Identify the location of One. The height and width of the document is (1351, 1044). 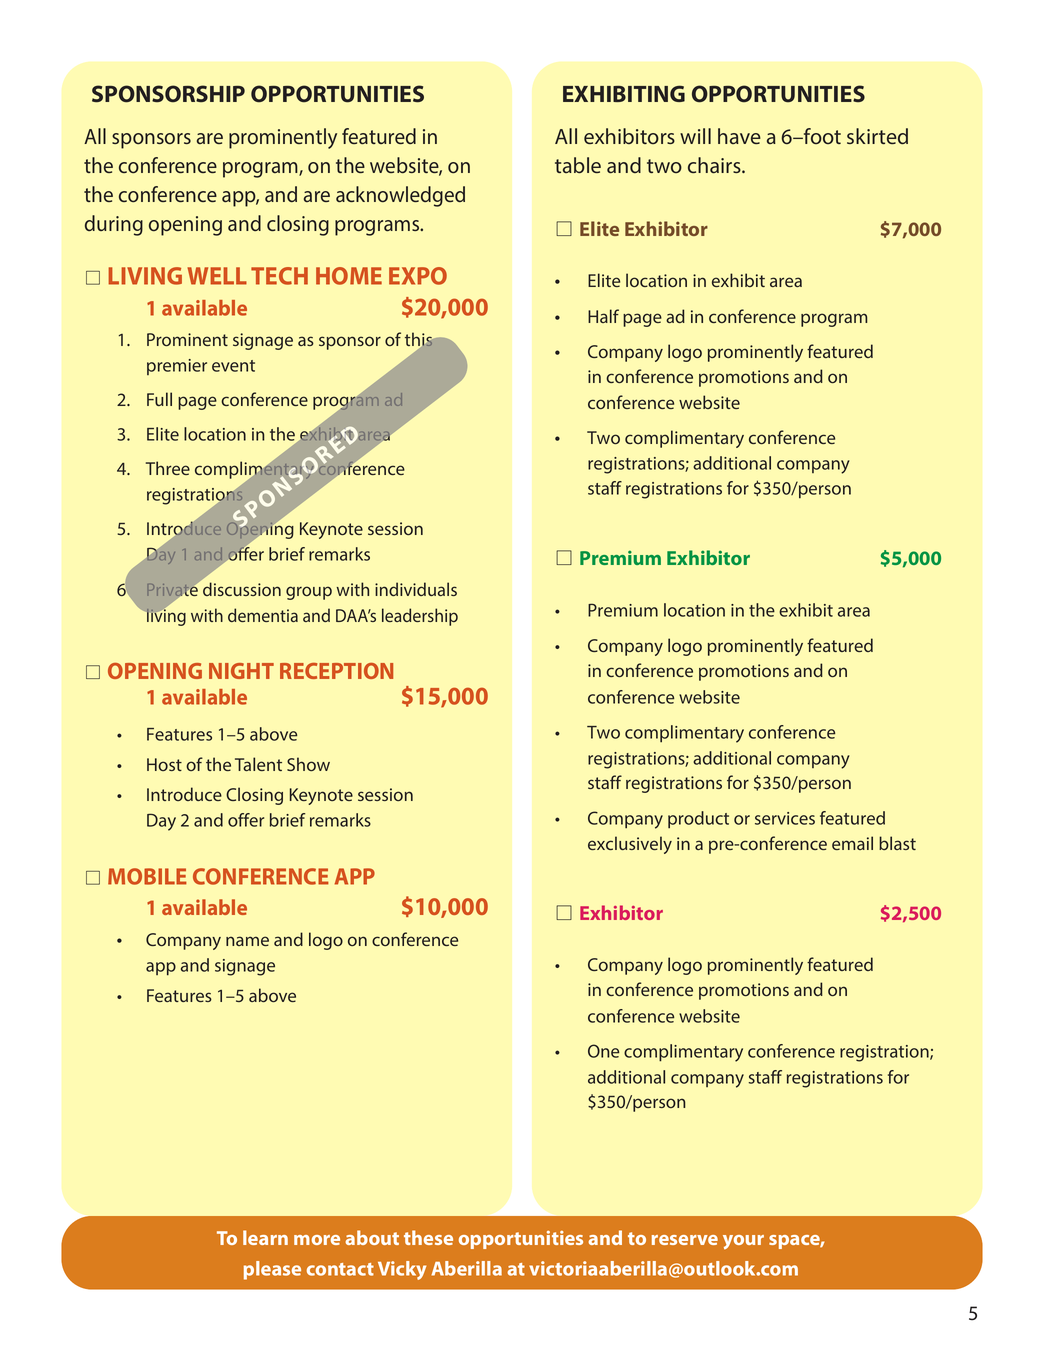
(603, 1051).
